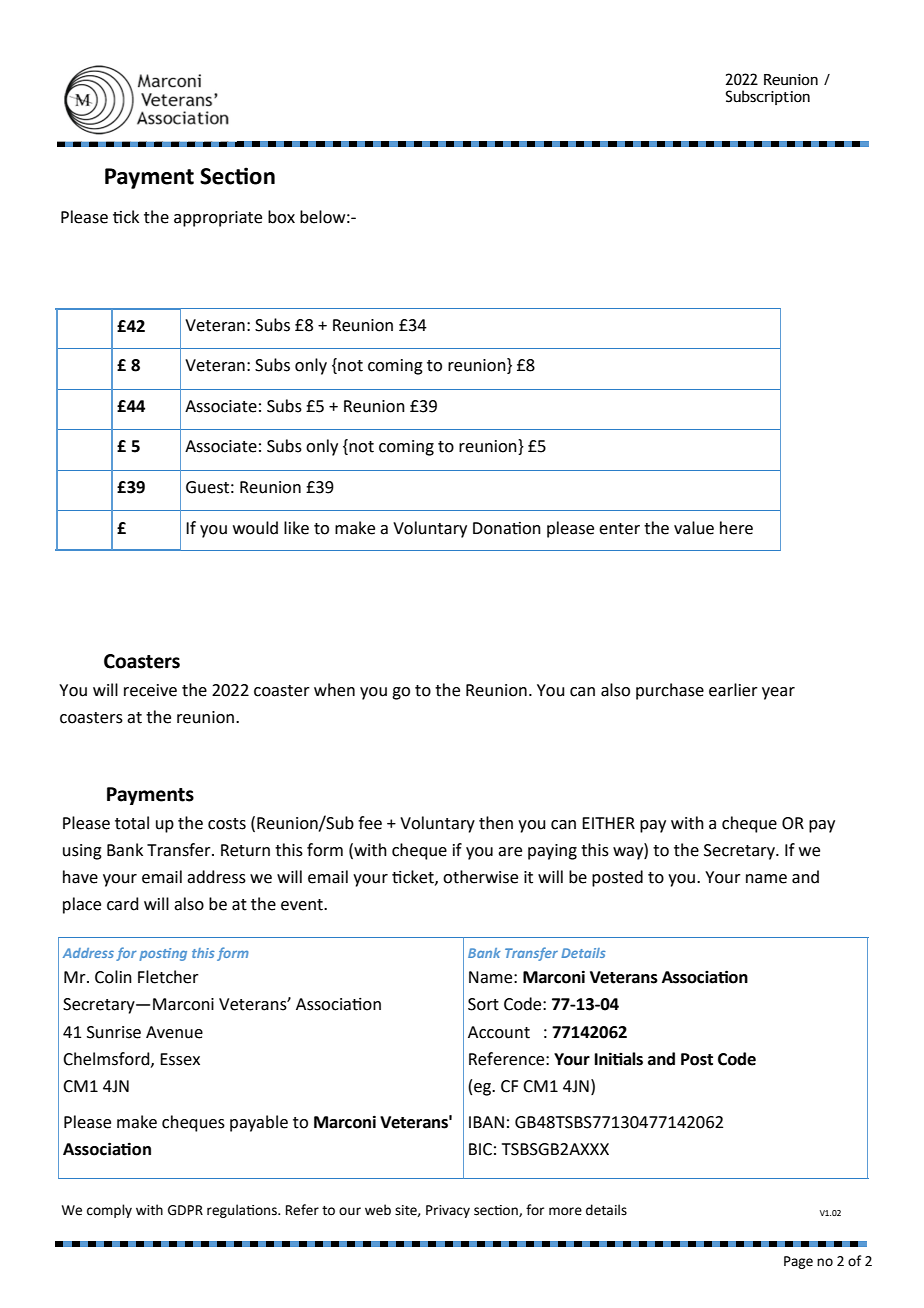  What do you see at coordinates (736, 528) in the image?
I see `here` at bounding box center [736, 528].
